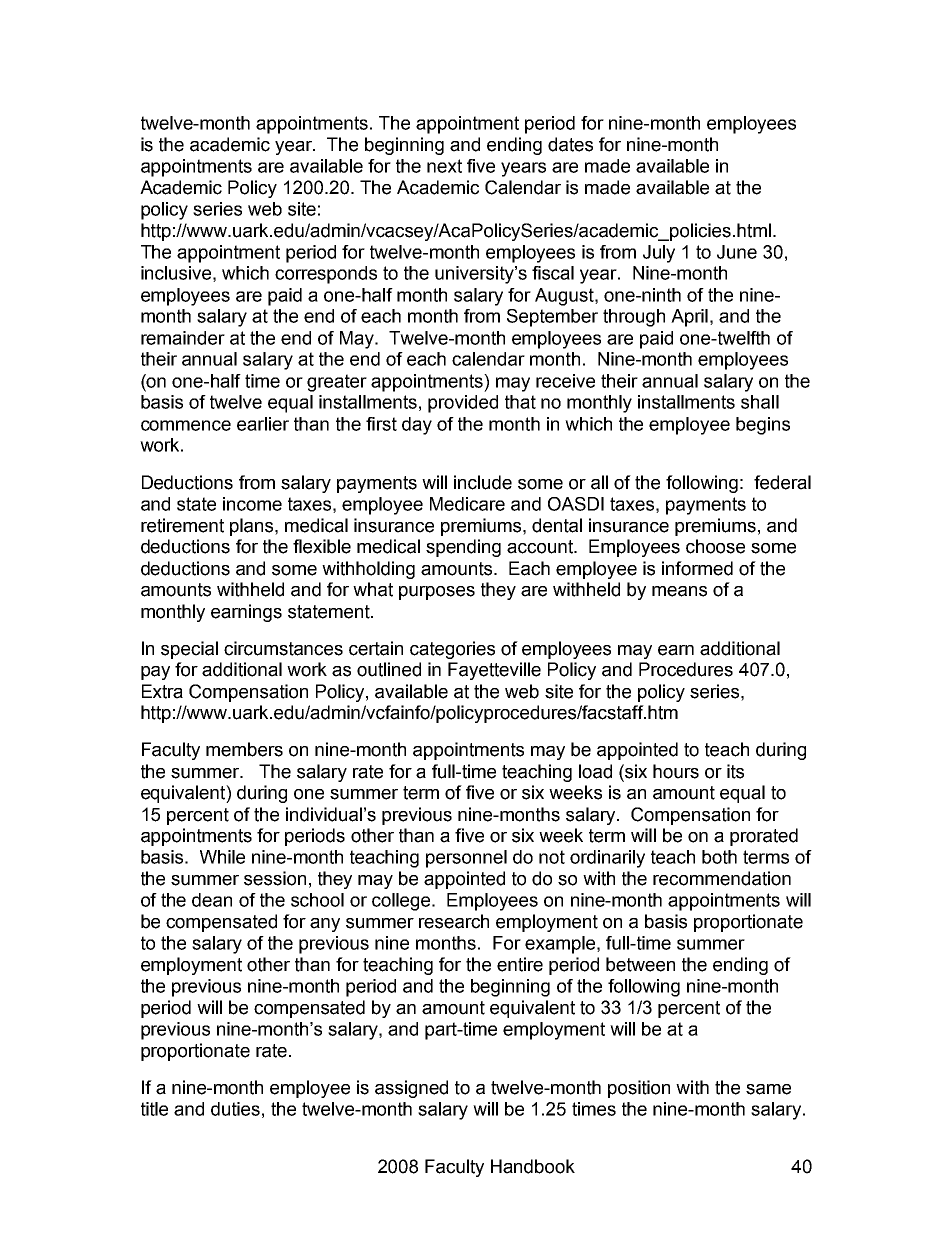 The height and width of the screenshot is (1233, 952). I want to click on June, so click(737, 252).
